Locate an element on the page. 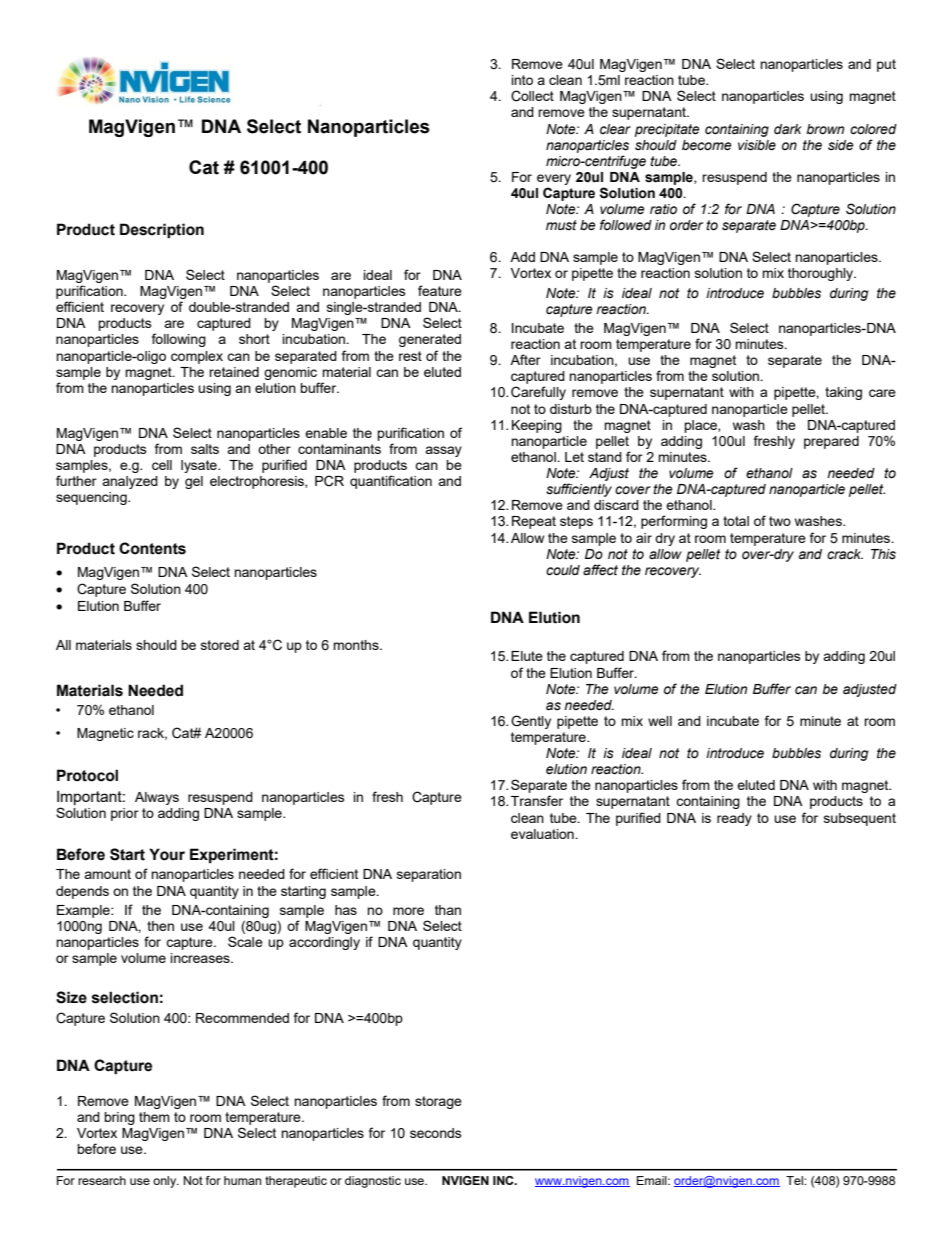 Image resolution: width=952 pixels, height=1233 pixels. them is located at coordinates (154, 1117).
